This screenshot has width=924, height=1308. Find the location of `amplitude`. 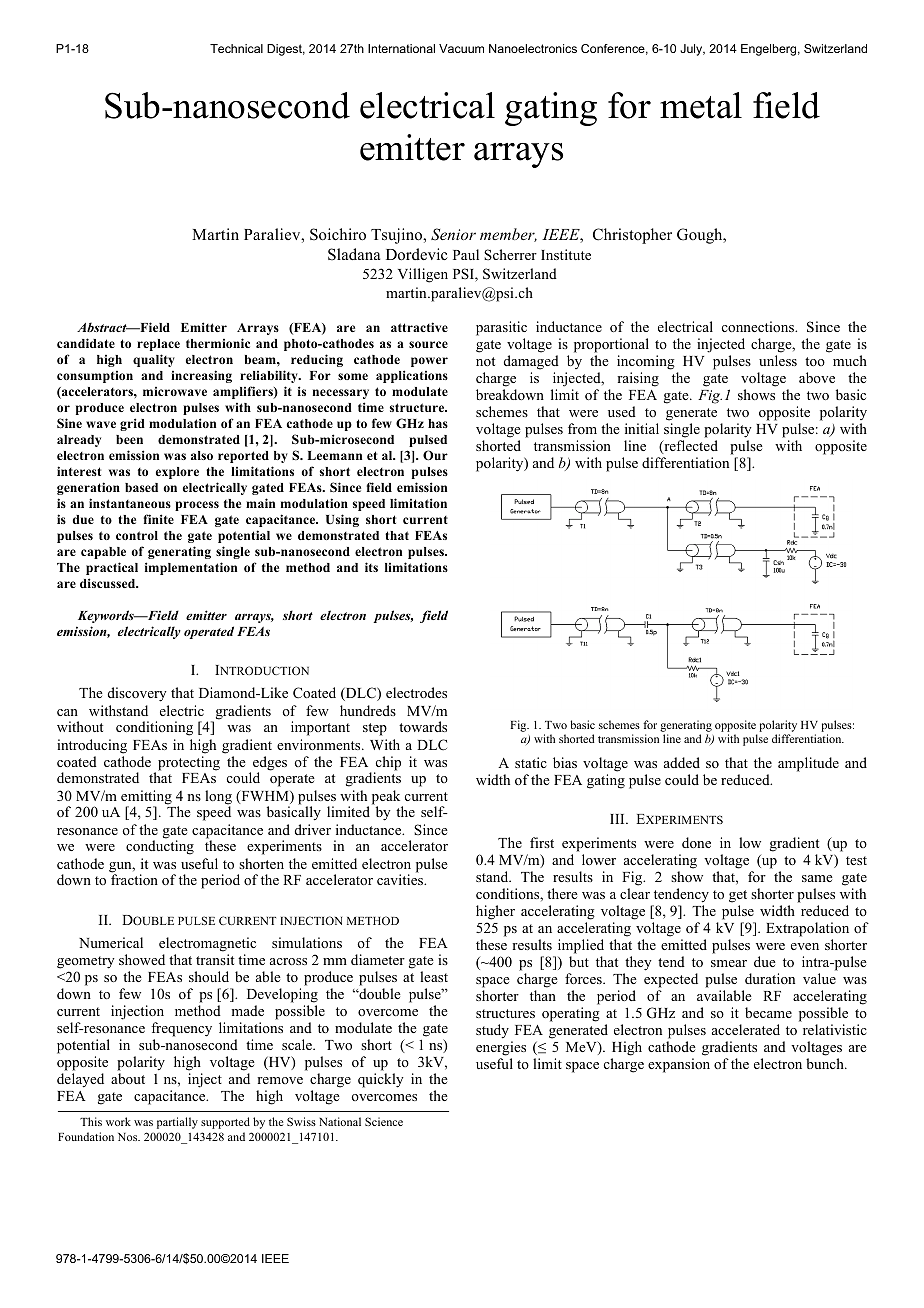

amplitude is located at coordinates (808, 764).
